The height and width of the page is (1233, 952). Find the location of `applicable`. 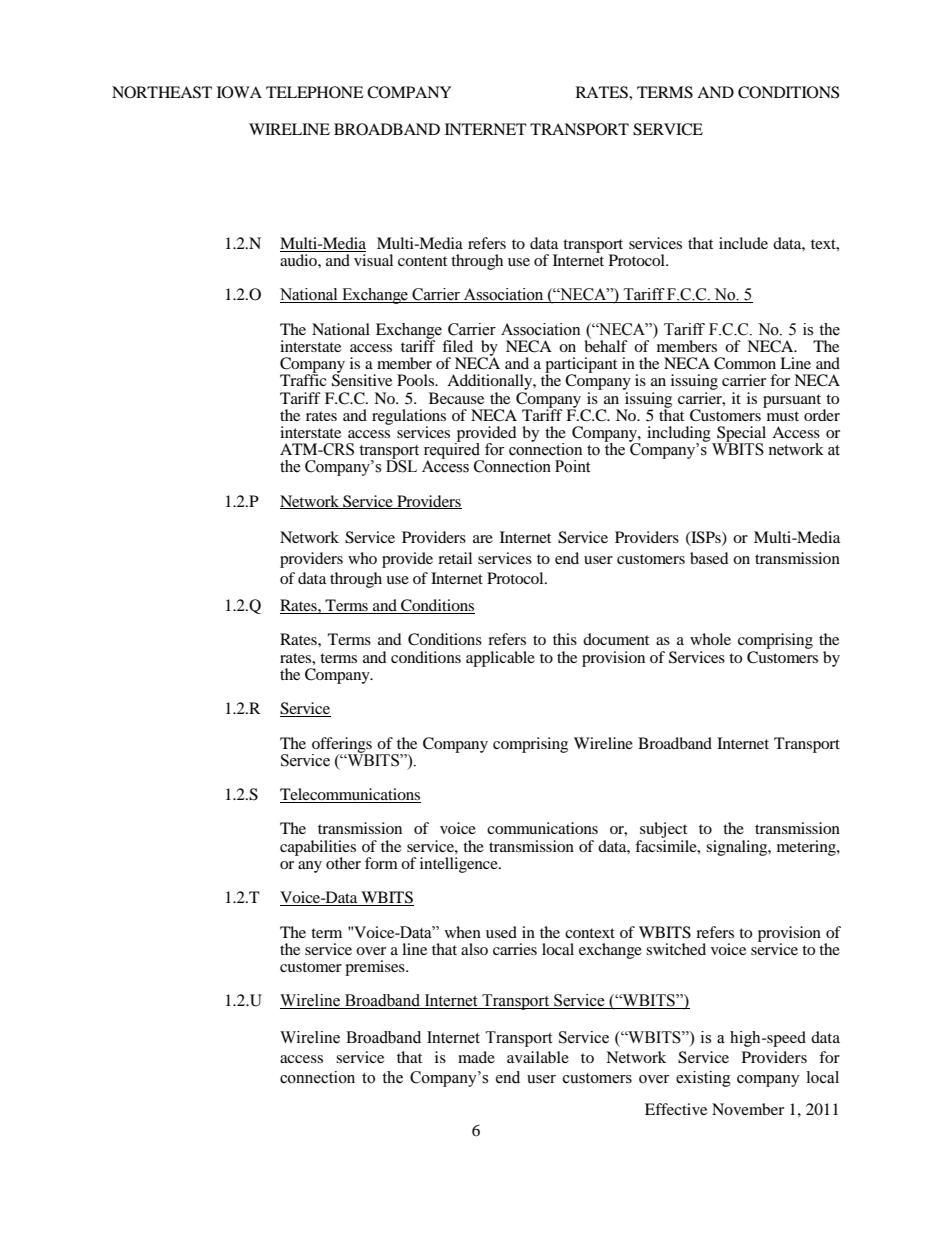

applicable is located at coordinates (500, 659).
